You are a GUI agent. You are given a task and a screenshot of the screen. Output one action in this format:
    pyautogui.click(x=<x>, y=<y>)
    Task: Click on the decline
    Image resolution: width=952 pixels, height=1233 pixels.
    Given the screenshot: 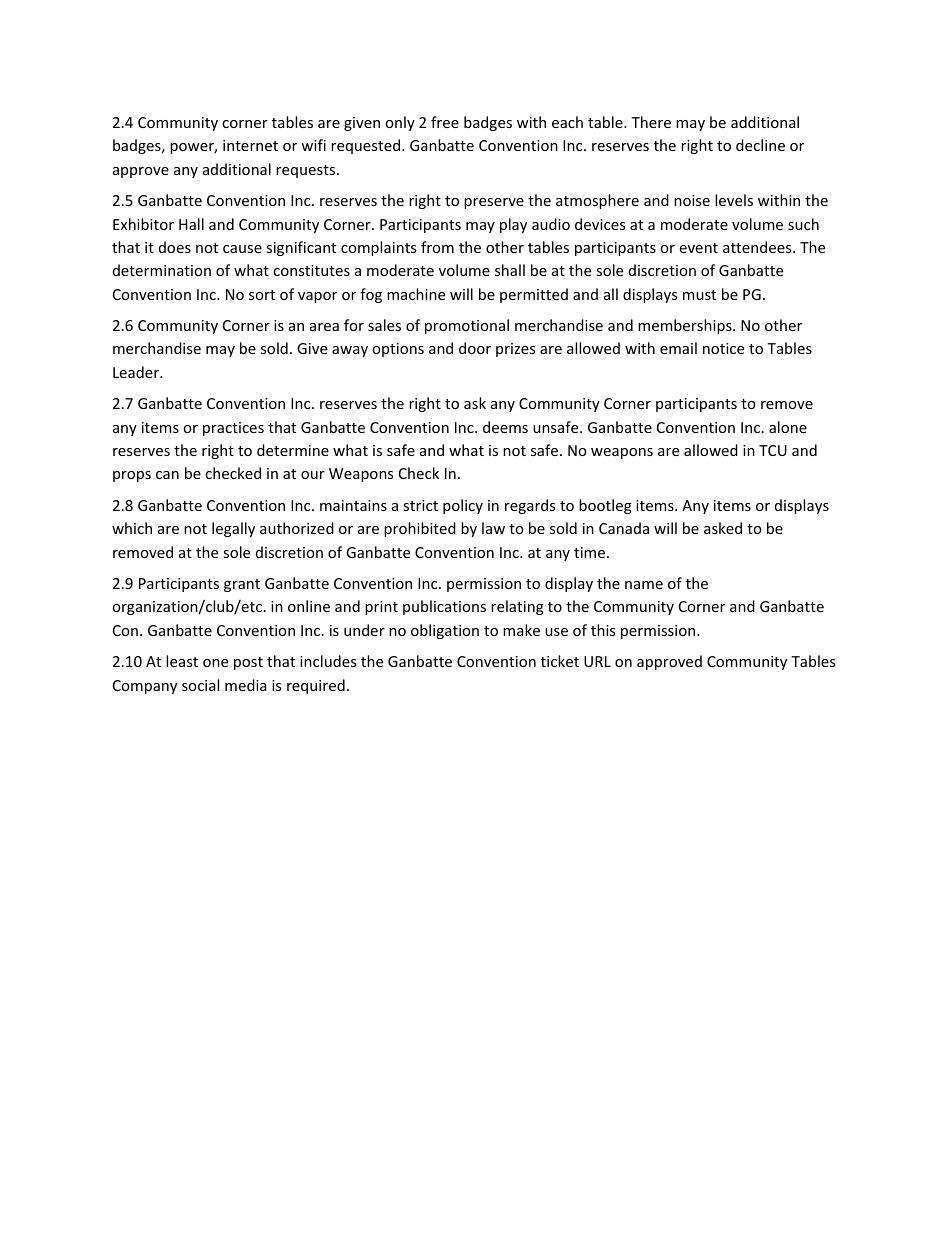 What is the action you would take?
    pyautogui.click(x=760, y=145)
